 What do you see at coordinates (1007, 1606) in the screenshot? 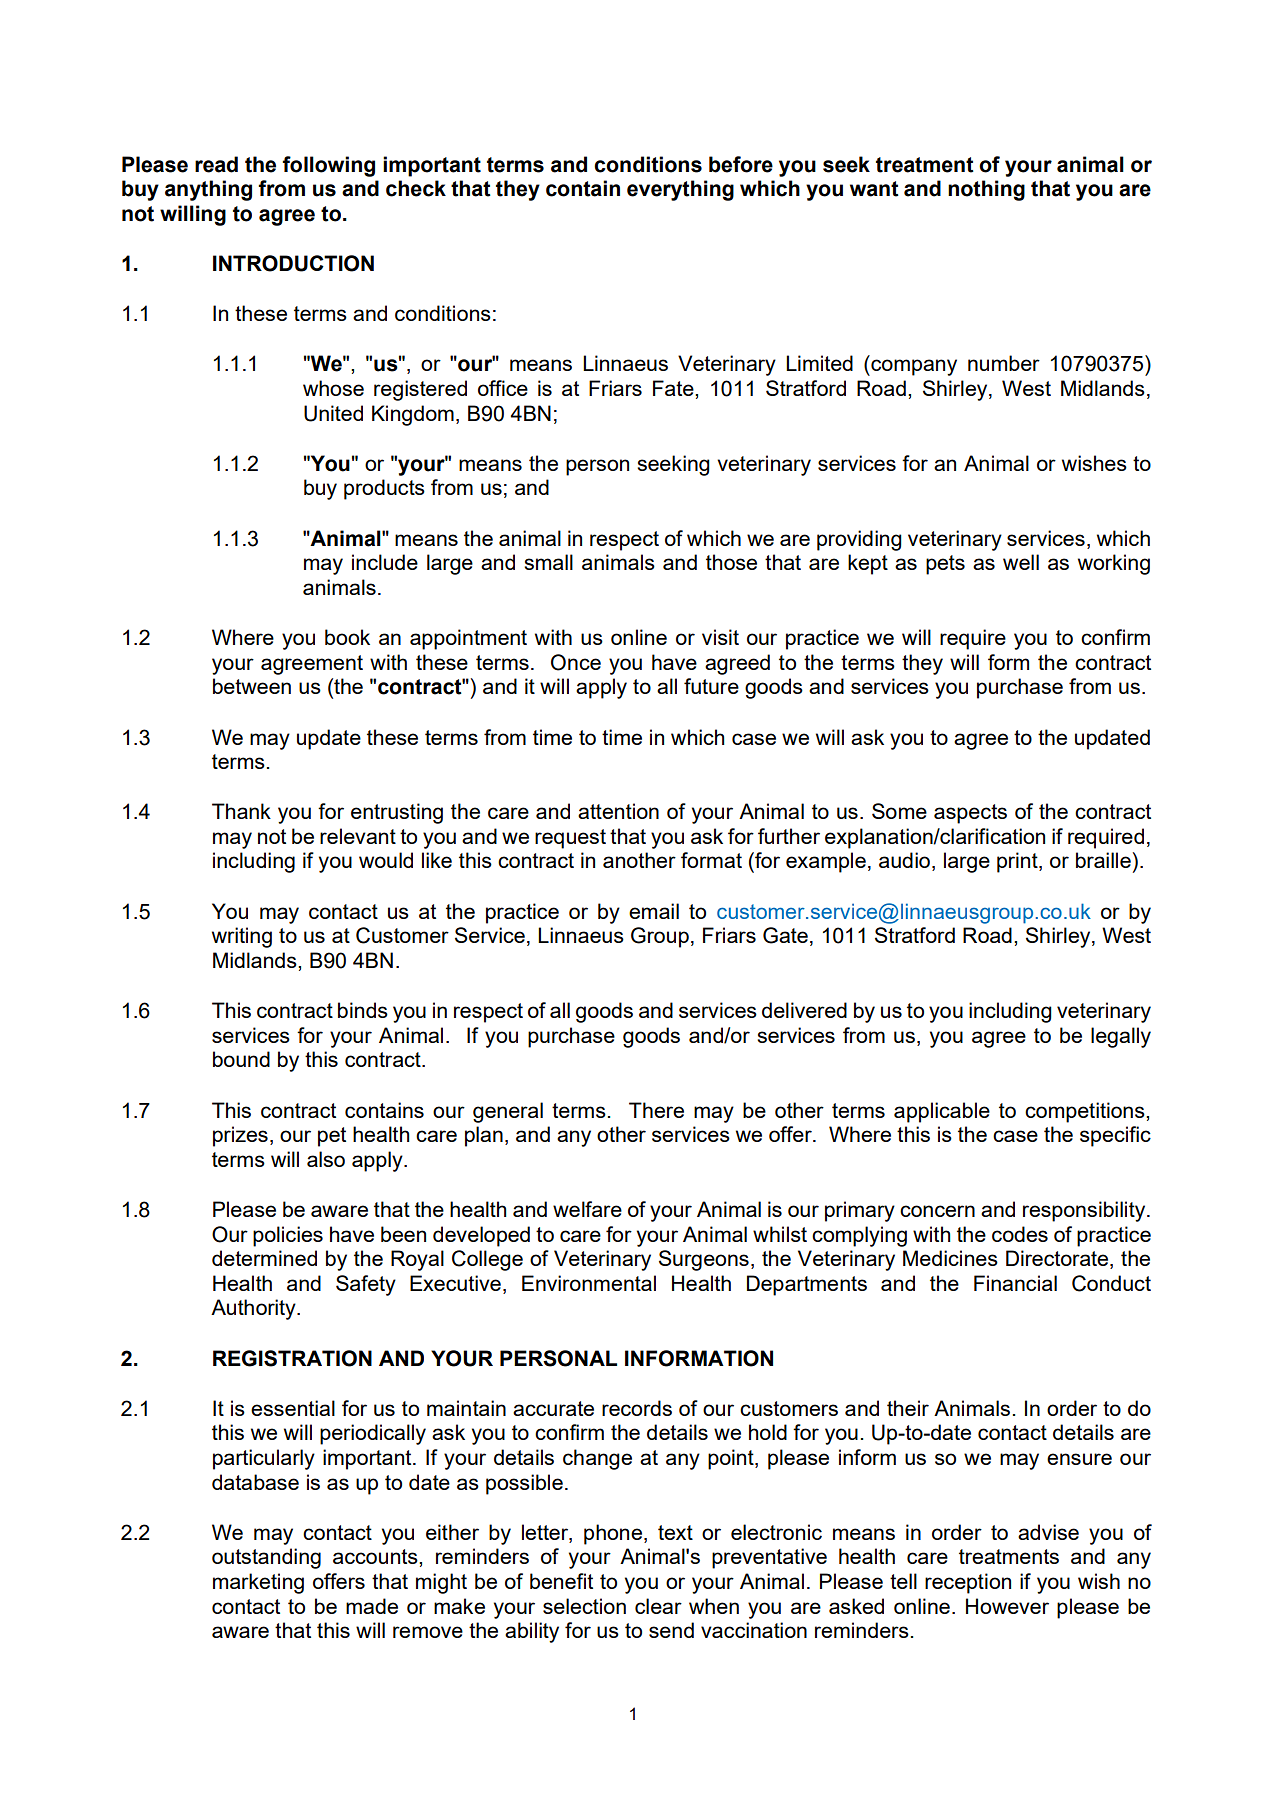
I see `However` at bounding box center [1007, 1606].
